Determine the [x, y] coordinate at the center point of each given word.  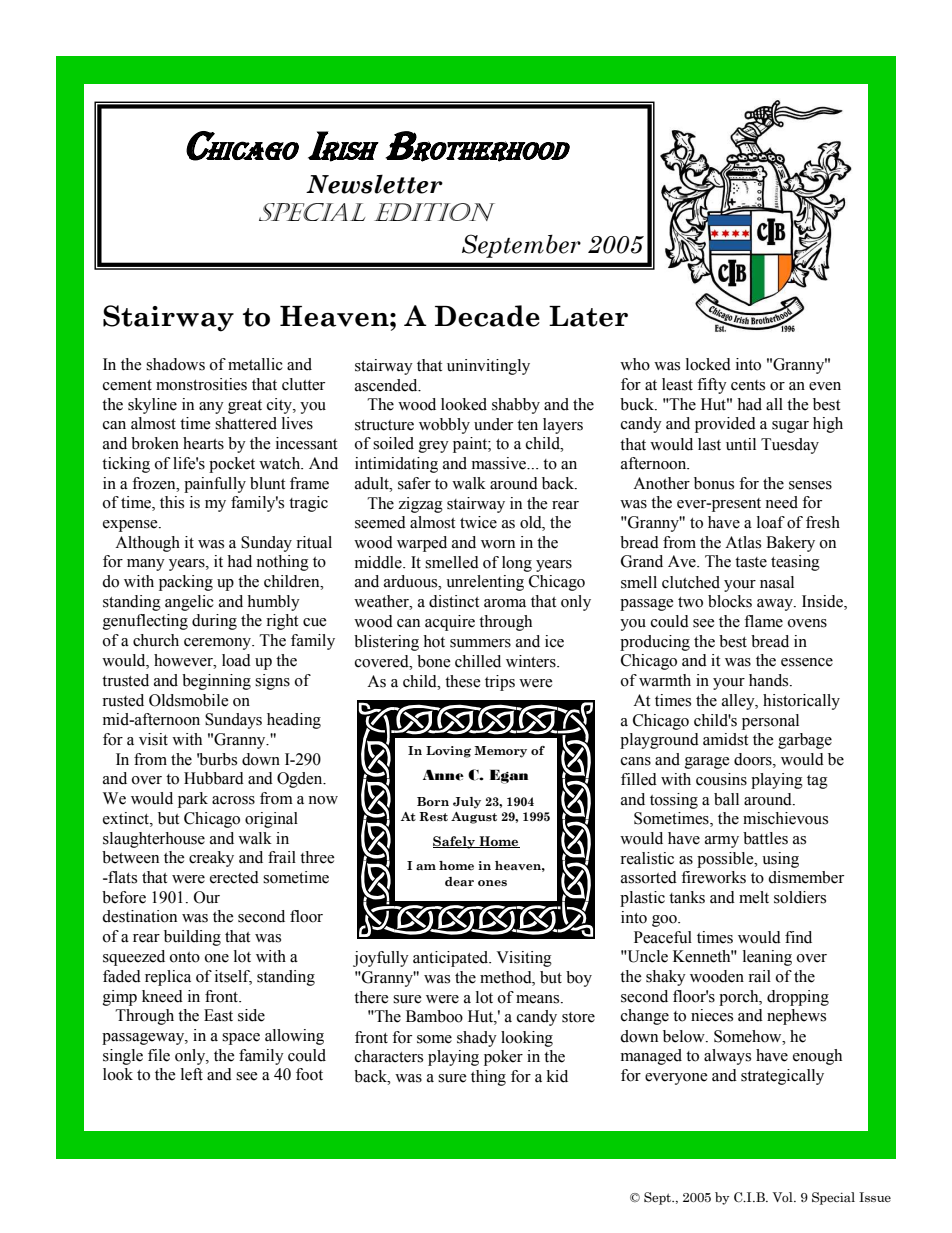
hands [770, 680]
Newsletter [374, 184]
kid [557, 1076]
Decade [487, 316]
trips [500, 683]
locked [708, 364]
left [192, 1074]
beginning [216, 682]
